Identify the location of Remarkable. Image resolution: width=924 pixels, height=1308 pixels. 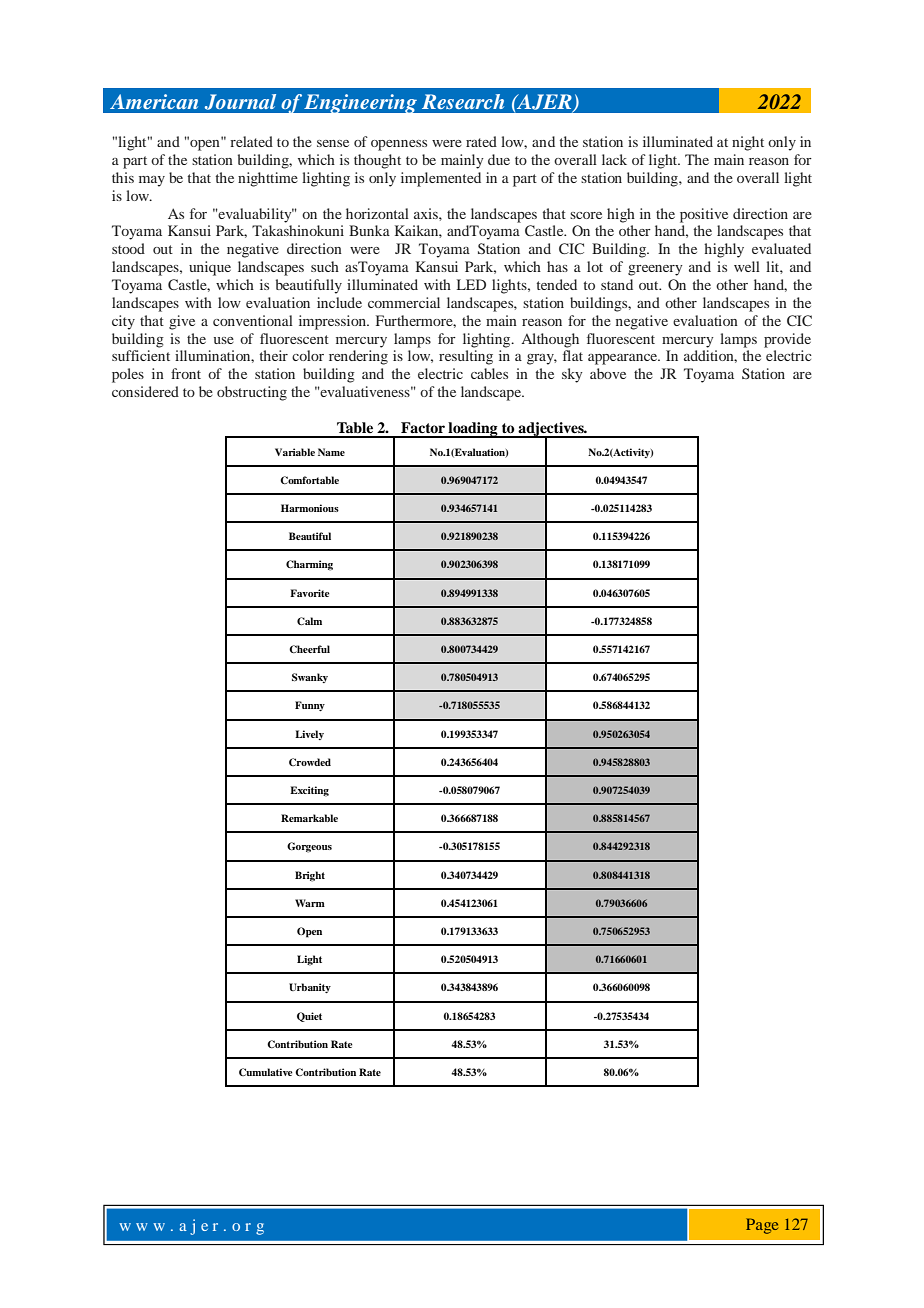
(309, 818).
